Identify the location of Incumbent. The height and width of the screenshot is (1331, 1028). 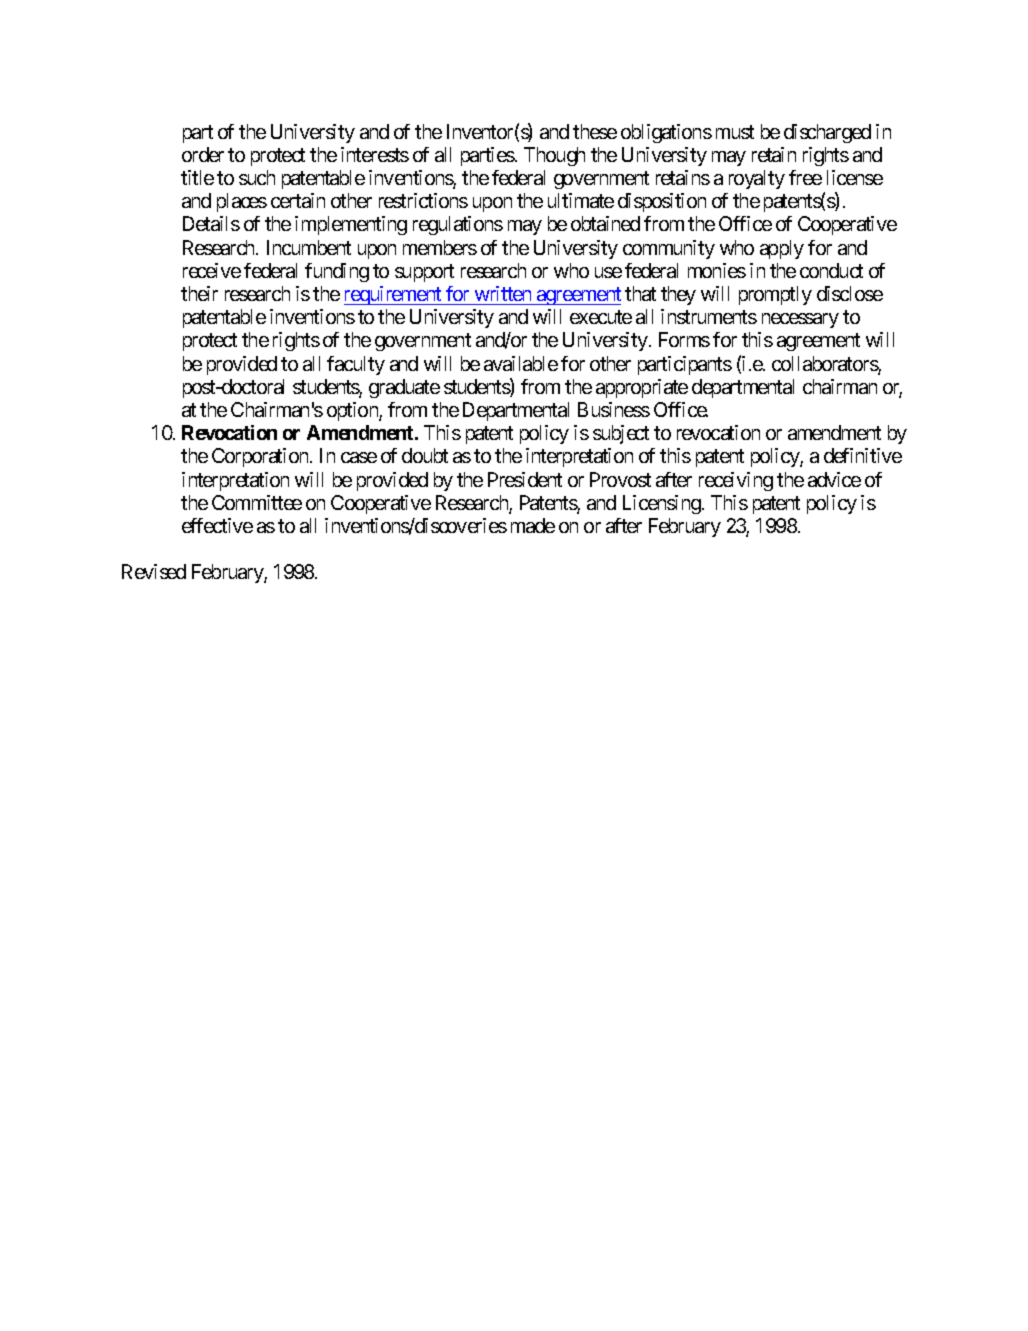
(309, 247).
